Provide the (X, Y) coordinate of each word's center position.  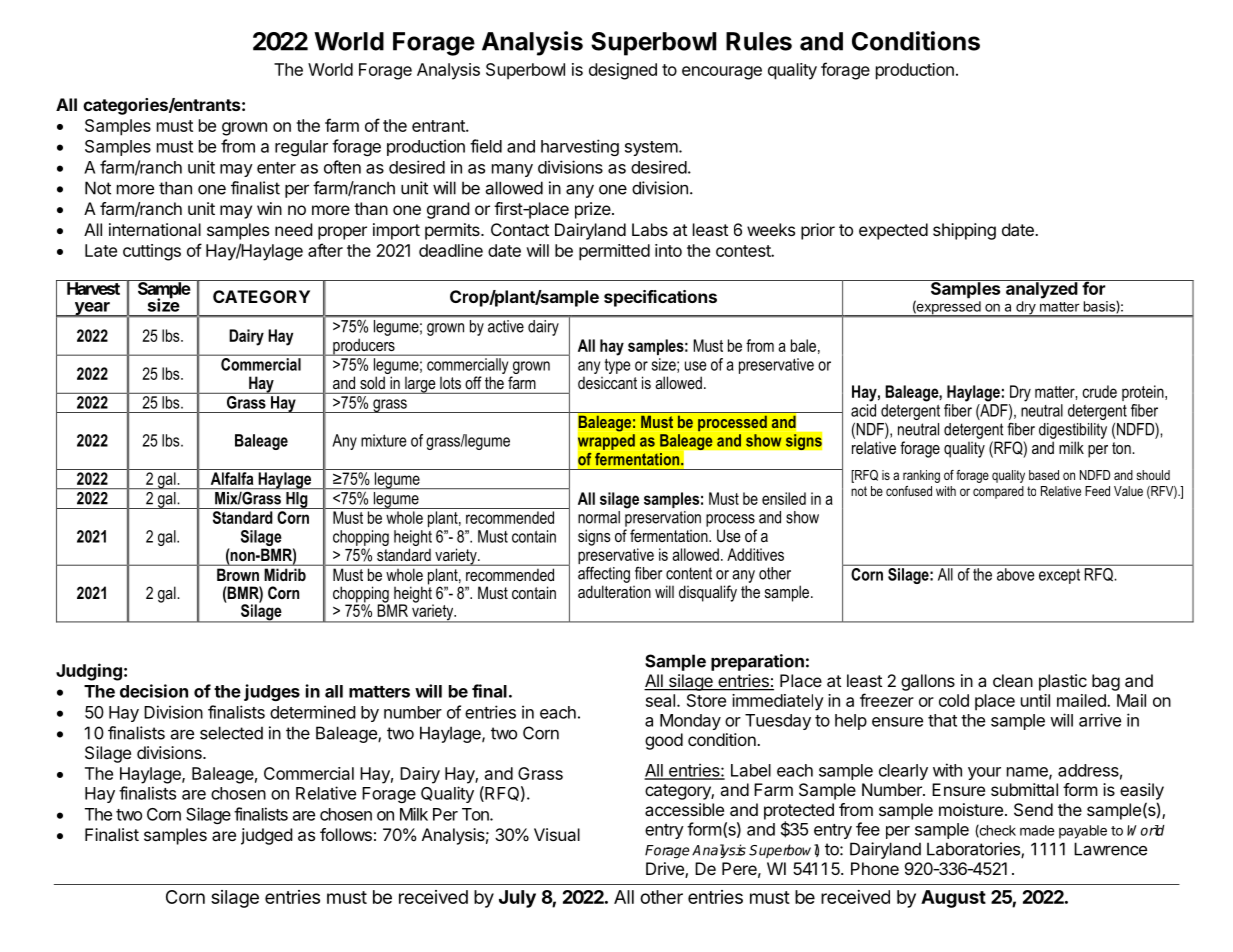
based (1044, 475)
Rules (759, 41)
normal (599, 517)
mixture (383, 440)
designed (623, 71)
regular (301, 148)
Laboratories (974, 850)
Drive (666, 870)
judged (267, 836)
